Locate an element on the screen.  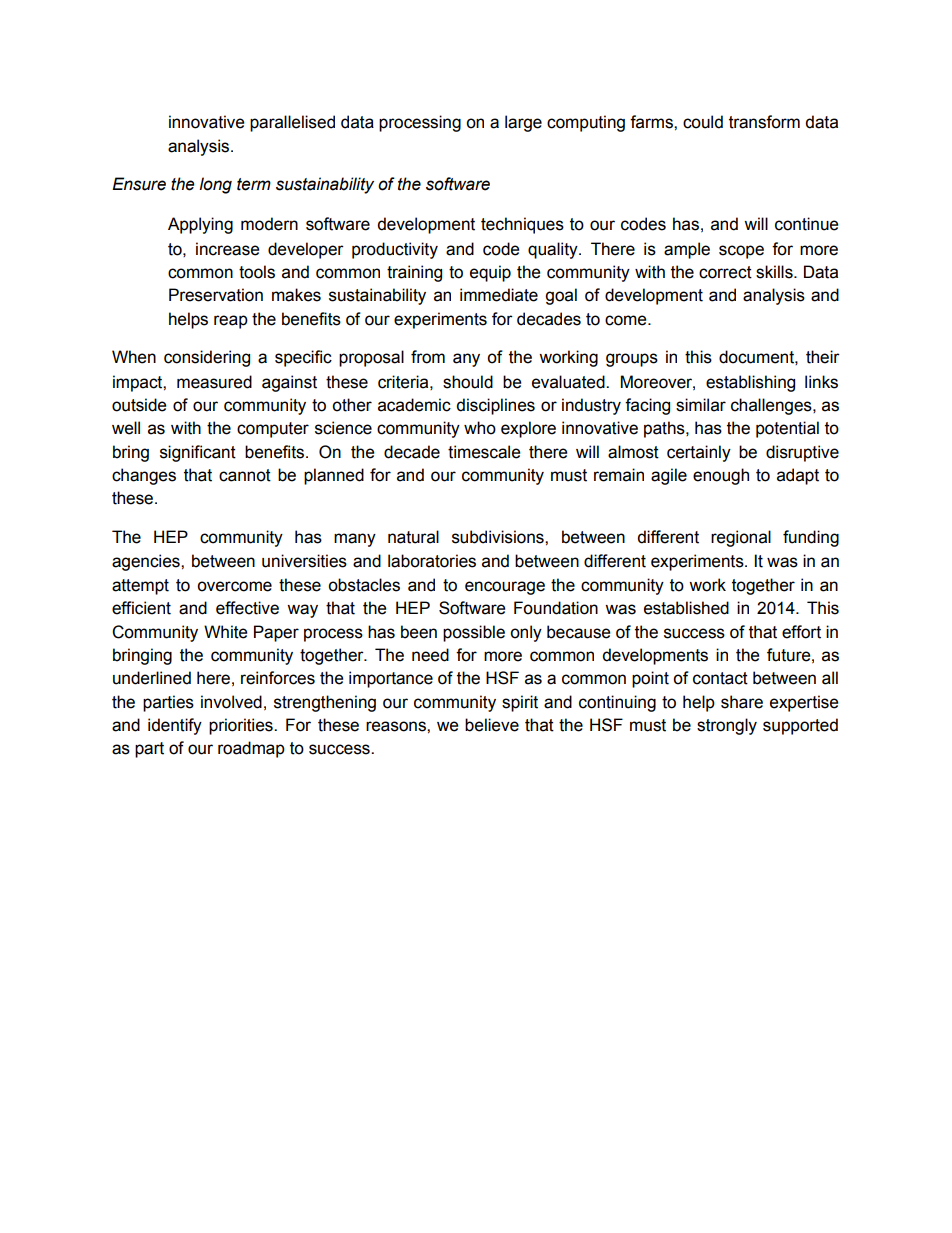
subdivisions is located at coordinates (499, 537).
